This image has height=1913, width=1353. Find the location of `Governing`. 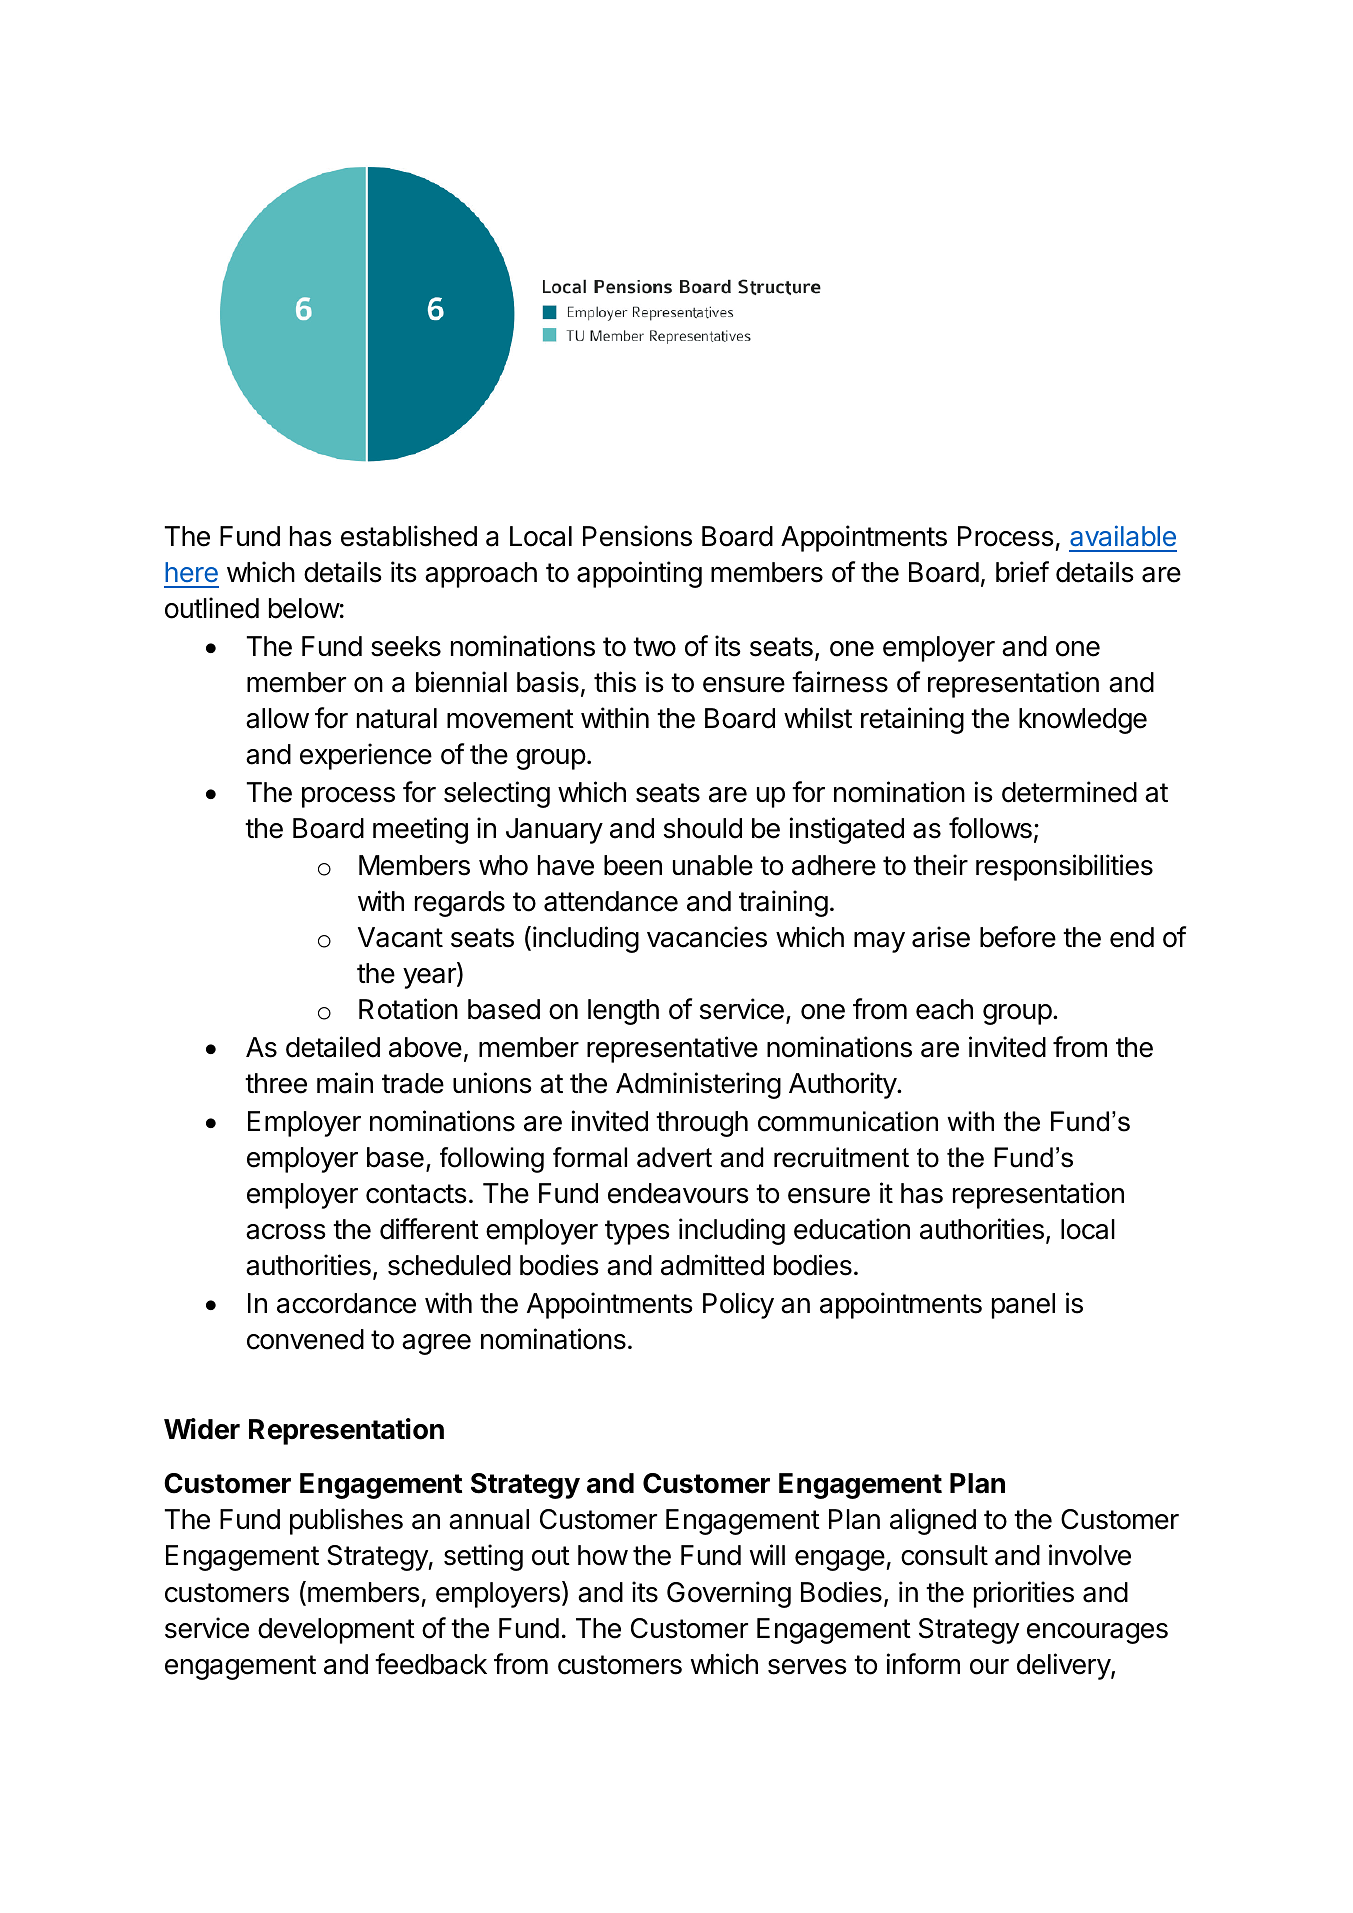

Governing is located at coordinates (729, 1594).
